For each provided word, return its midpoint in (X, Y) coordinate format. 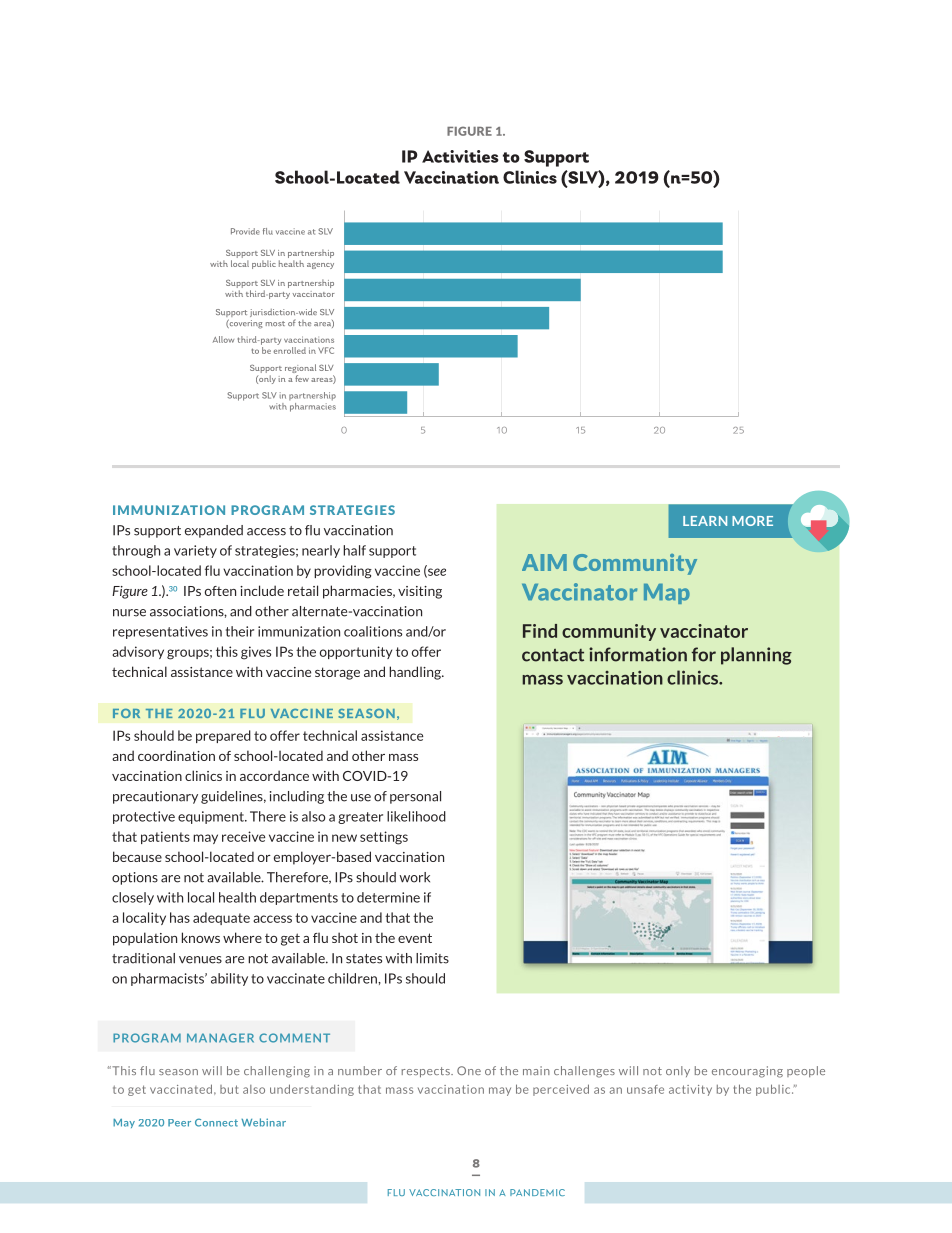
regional (300, 370)
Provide (245, 231)
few (302, 378)
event (415, 938)
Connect (216, 1122)
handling (416, 673)
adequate (221, 918)
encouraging (747, 1072)
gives (256, 653)
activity (690, 1090)
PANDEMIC (537, 1192)
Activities (460, 156)
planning (756, 656)
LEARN (705, 521)
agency (320, 266)
